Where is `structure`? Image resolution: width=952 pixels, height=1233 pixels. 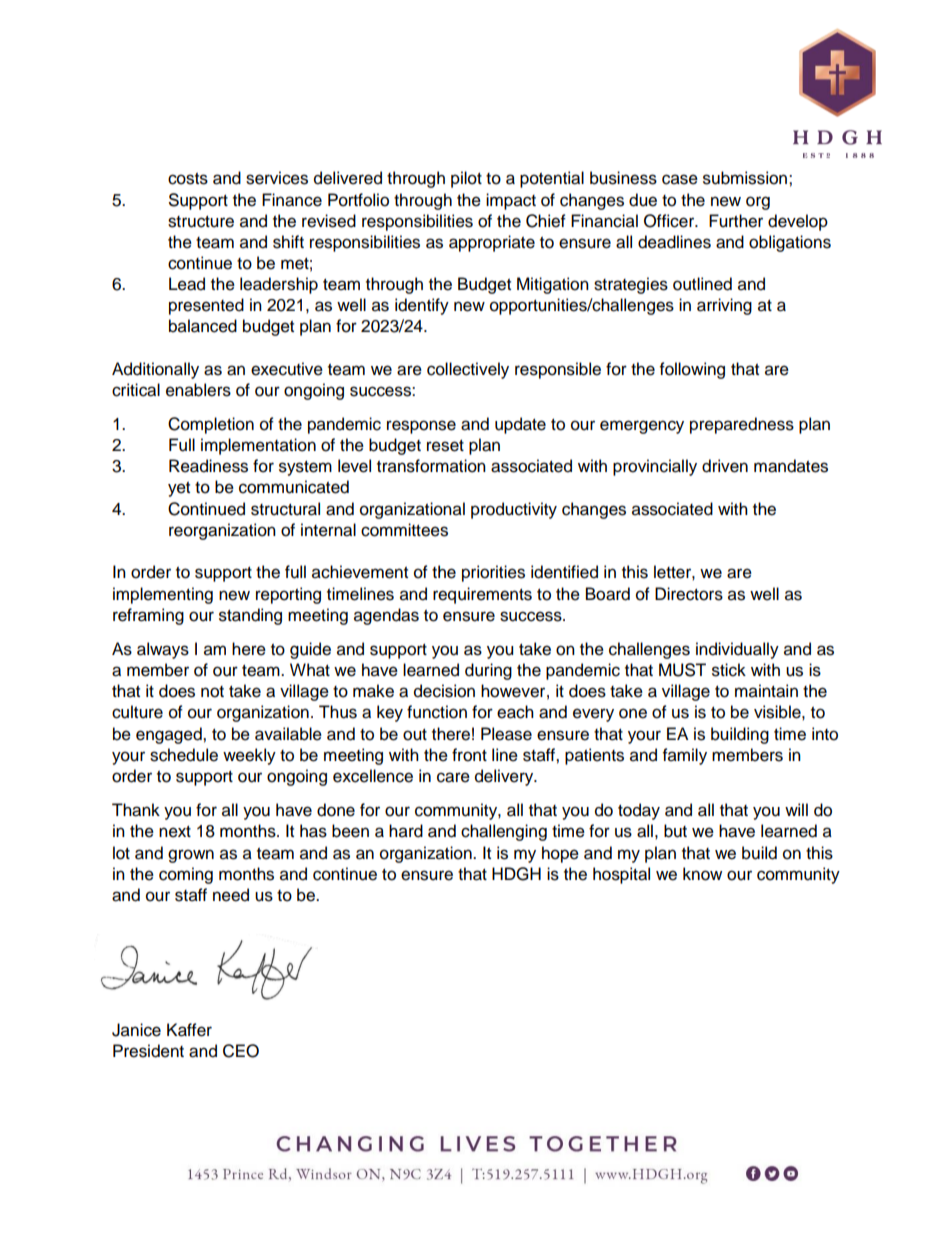
structure is located at coordinates (201, 222).
